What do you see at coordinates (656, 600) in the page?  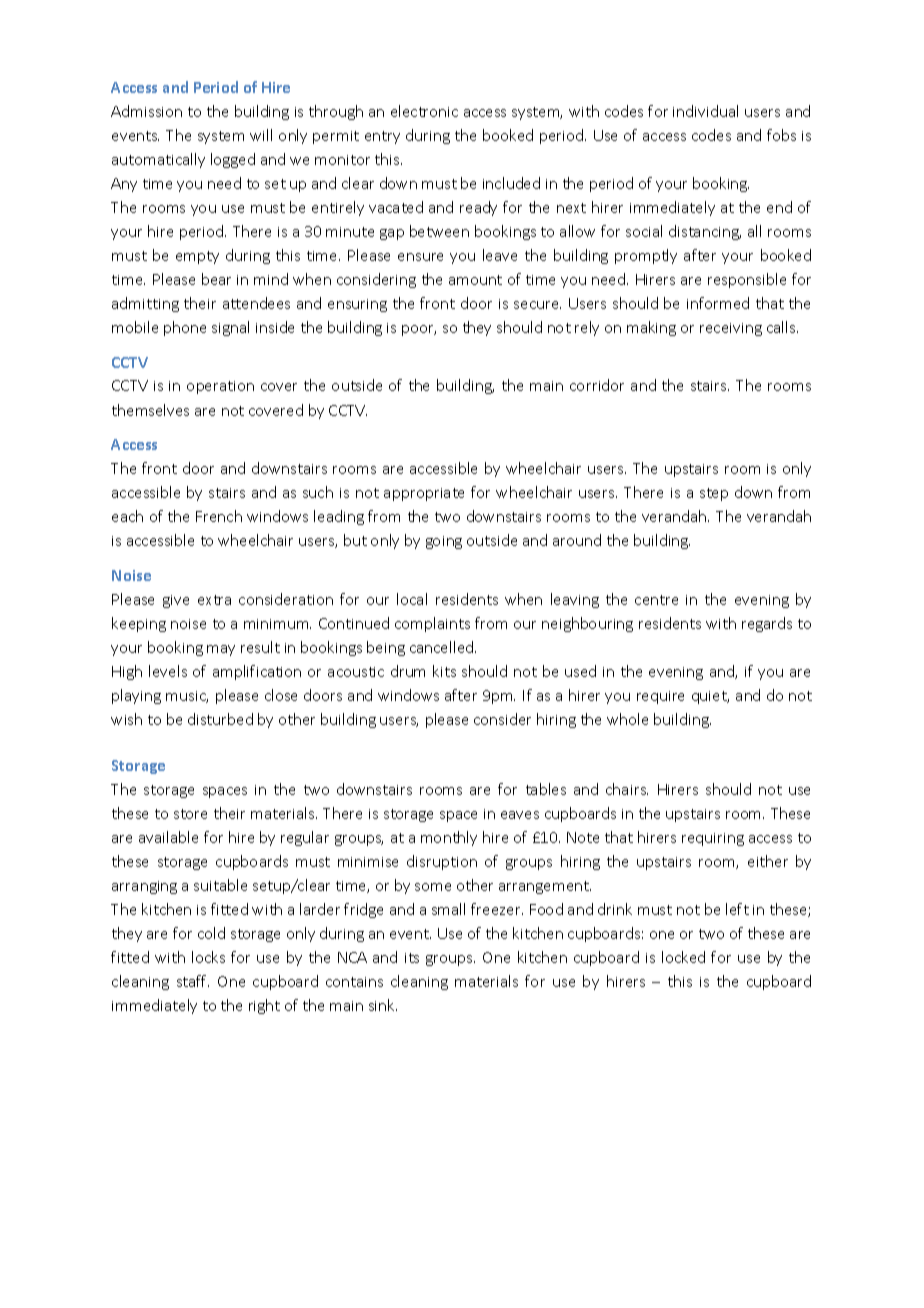 I see `centre` at bounding box center [656, 600].
